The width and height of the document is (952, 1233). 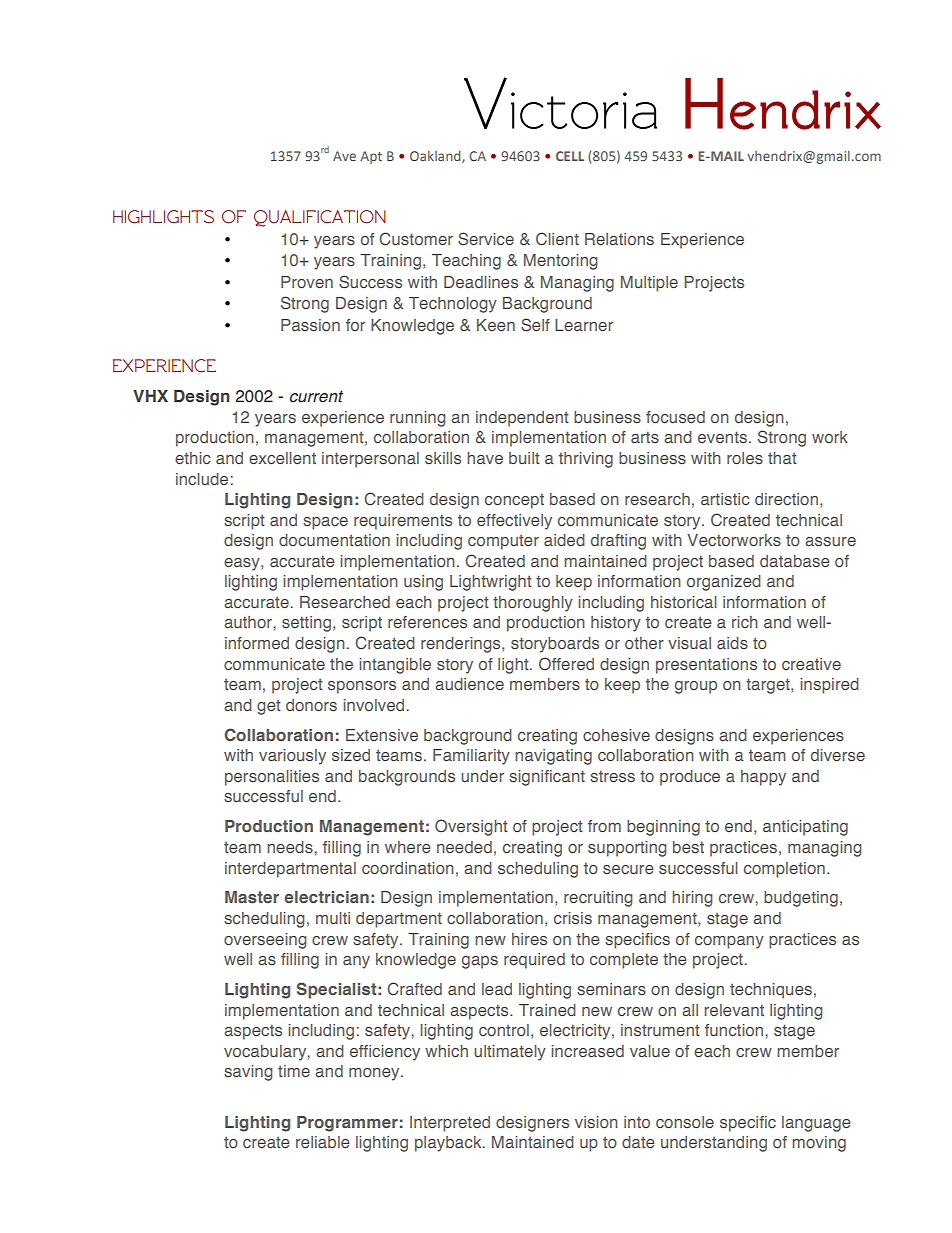 What do you see at coordinates (202, 479) in the document?
I see `include` at bounding box center [202, 479].
